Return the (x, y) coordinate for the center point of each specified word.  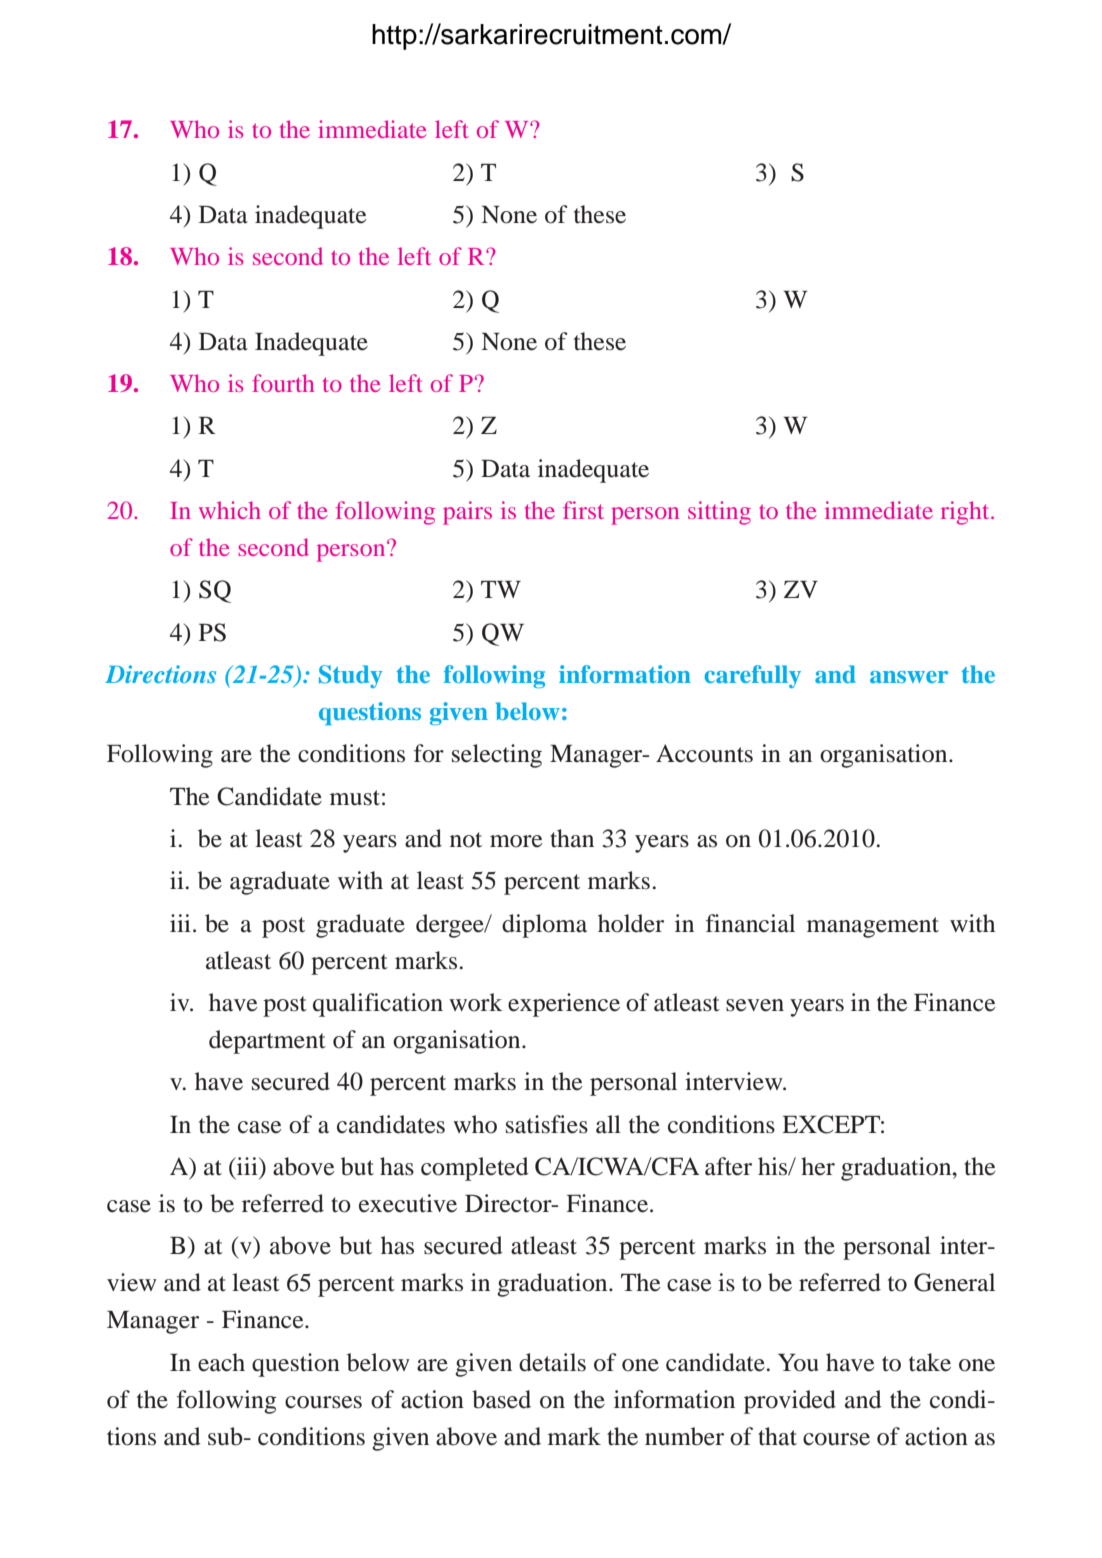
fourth (283, 383)
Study (351, 676)
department (267, 1042)
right (966, 513)
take (930, 1362)
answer (909, 677)
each (221, 1362)
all (608, 1124)
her (818, 1166)
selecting (497, 756)
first (583, 510)
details (552, 1362)
